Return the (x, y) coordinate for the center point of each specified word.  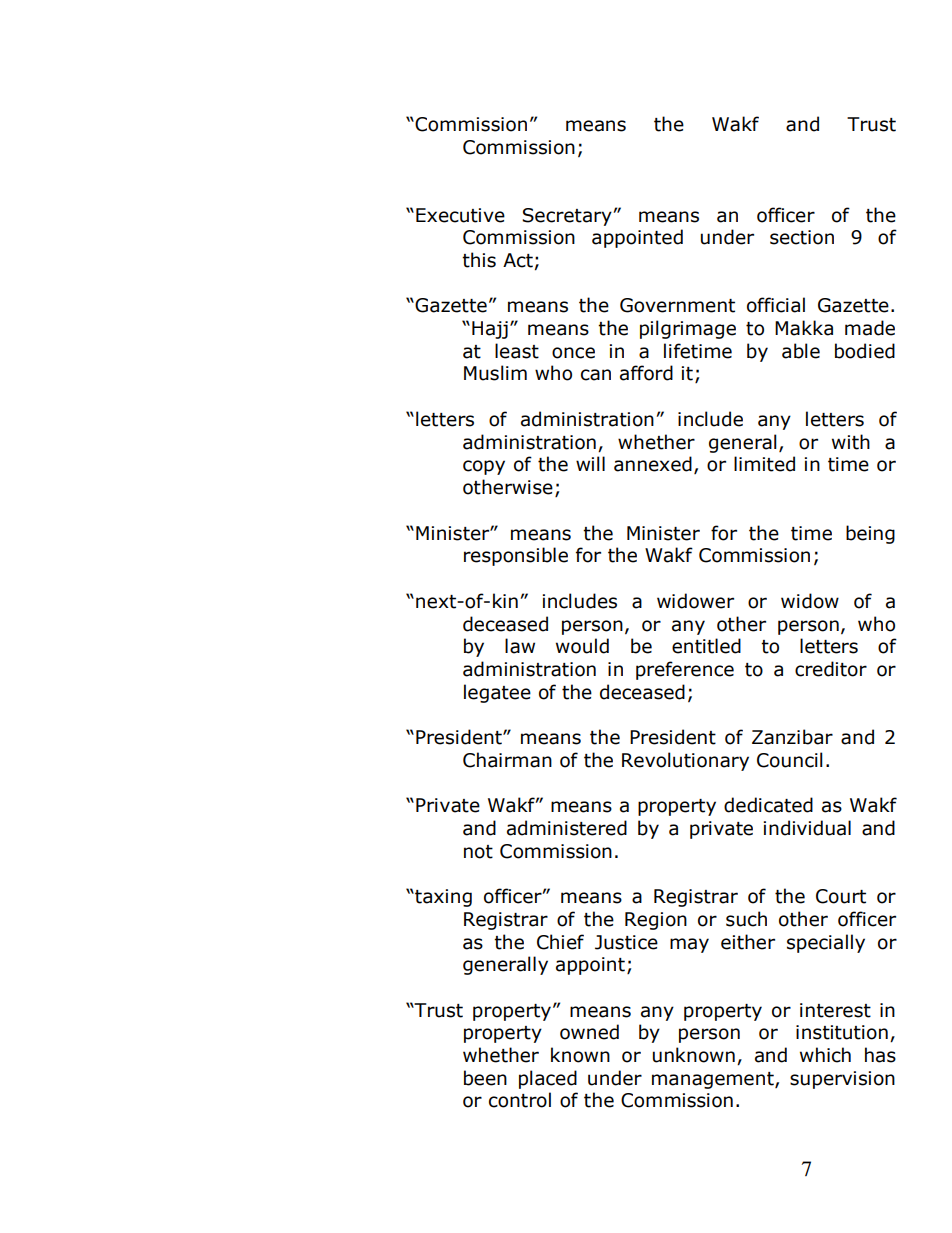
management (714, 1080)
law (520, 646)
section (802, 237)
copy (484, 467)
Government (677, 305)
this (479, 260)
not (478, 852)
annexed (653, 464)
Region (656, 921)
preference (685, 670)
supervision (842, 1080)
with (851, 442)
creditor (831, 669)
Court (841, 896)
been (485, 1078)
